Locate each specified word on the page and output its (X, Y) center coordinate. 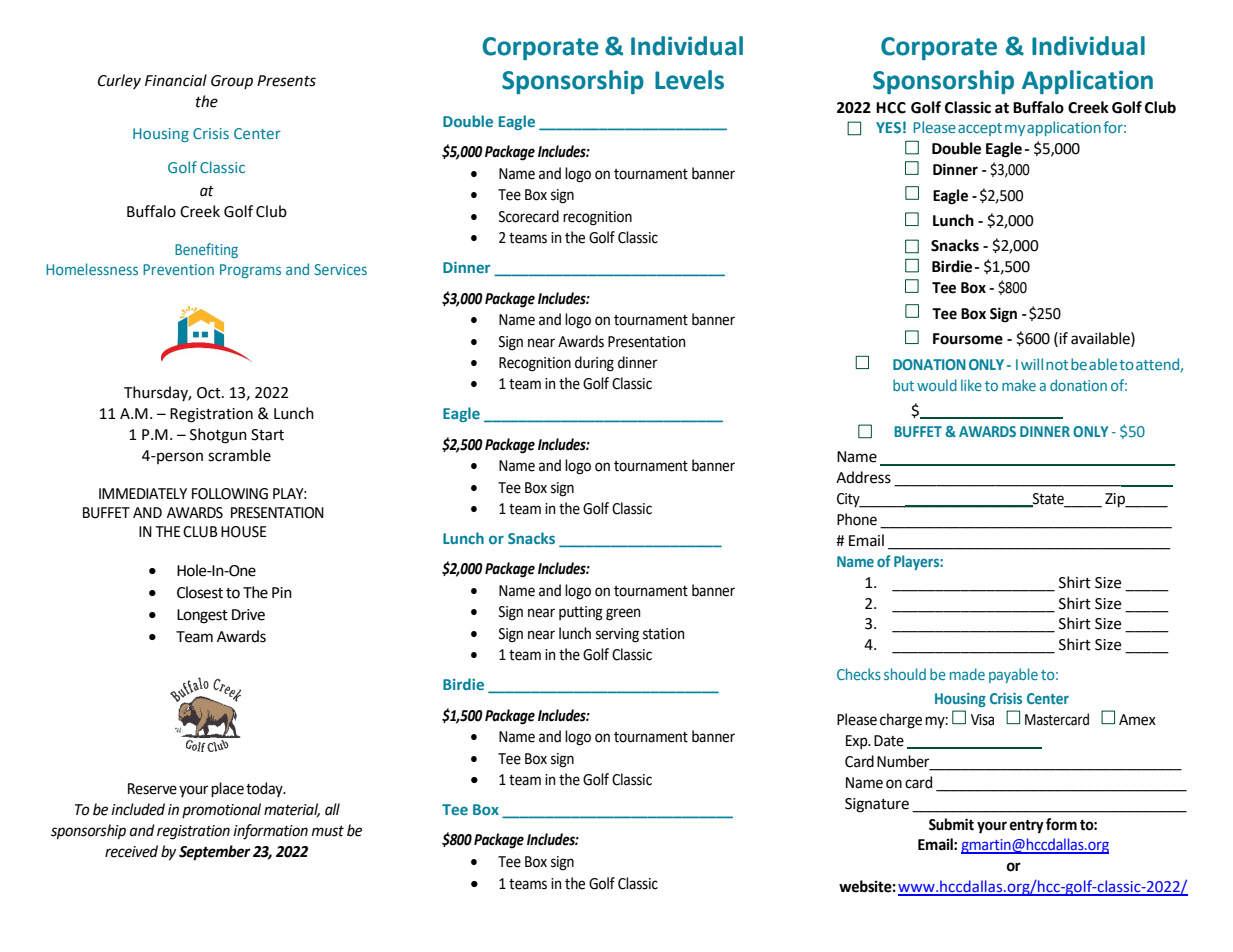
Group (232, 82)
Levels (689, 80)
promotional (221, 810)
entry (1026, 826)
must (327, 831)
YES (888, 127)
